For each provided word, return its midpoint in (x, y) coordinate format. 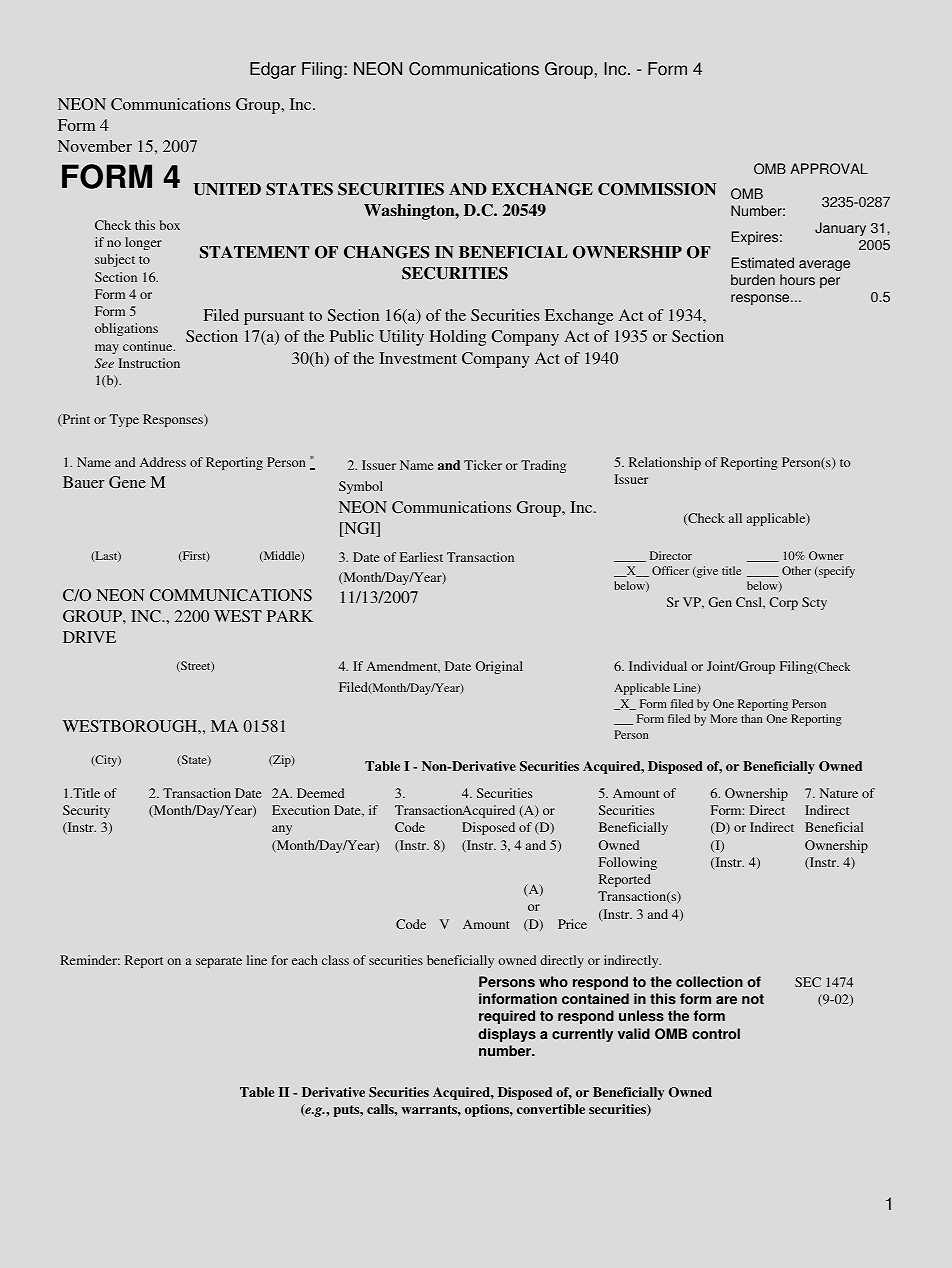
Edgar (273, 70)
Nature (839, 793)
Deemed (320, 793)
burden (753, 280)
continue (149, 346)
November (95, 146)
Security (86, 811)
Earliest (421, 557)
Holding (457, 338)
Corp (783, 603)
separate (219, 962)
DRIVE (89, 637)
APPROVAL (829, 169)
